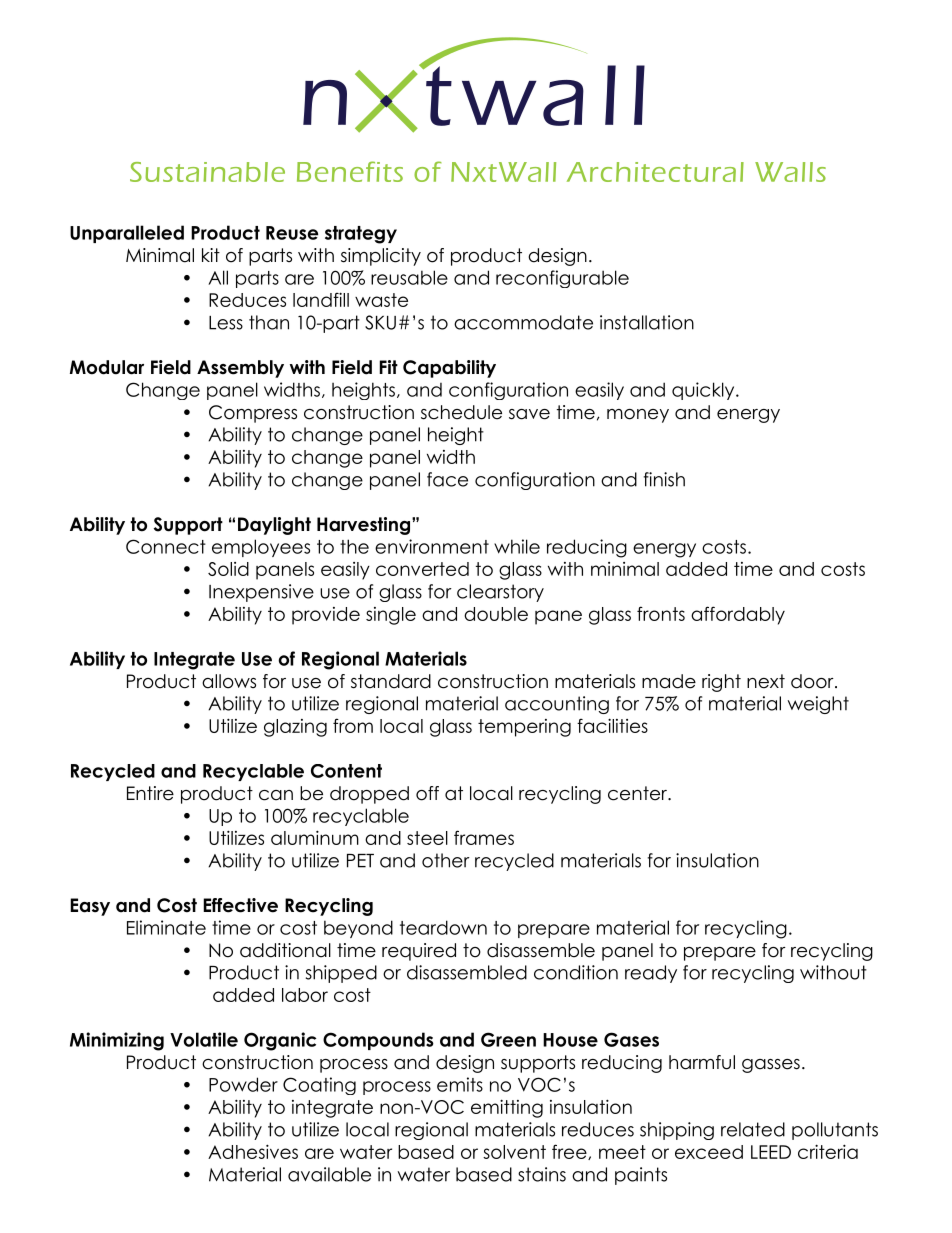  What do you see at coordinates (514, 1152) in the image?
I see `solvent` at bounding box center [514, 1152].
